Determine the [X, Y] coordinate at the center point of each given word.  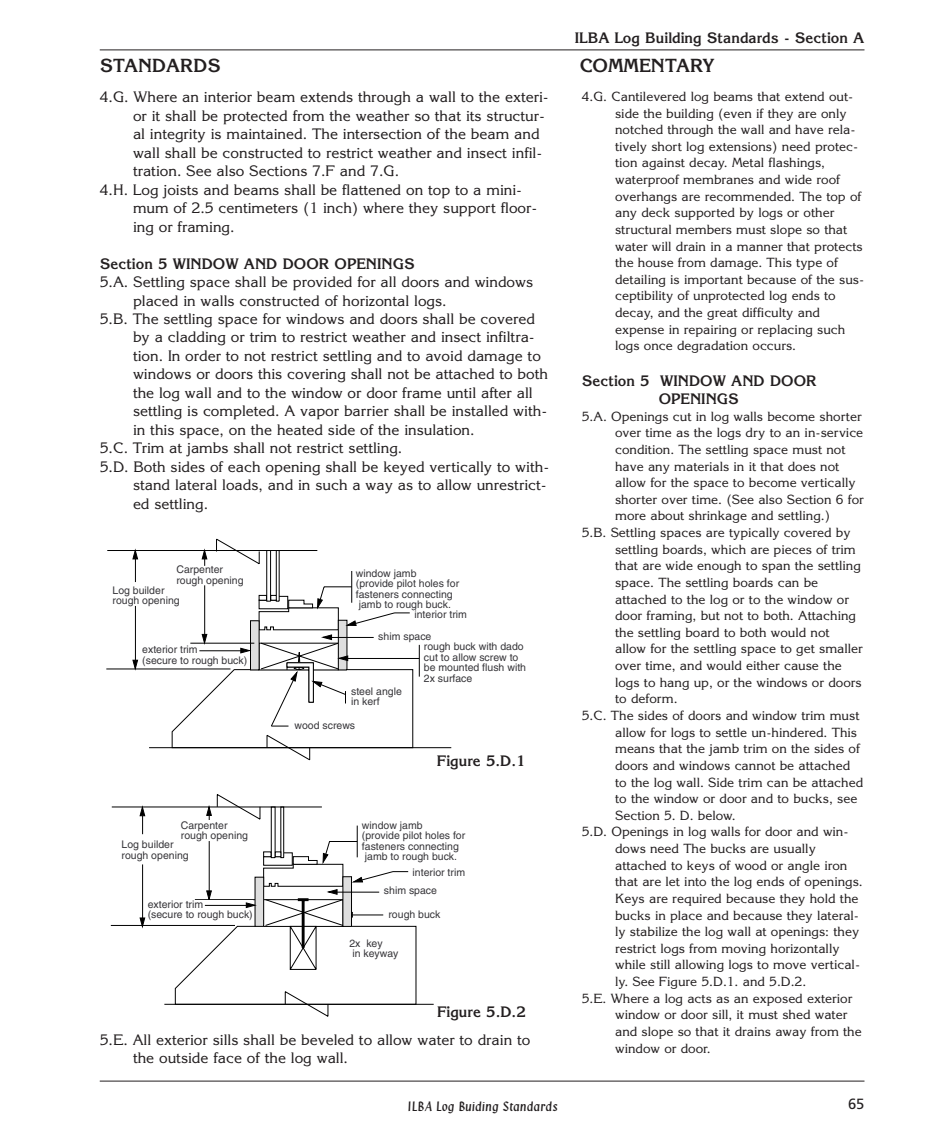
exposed [777, 999]
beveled [327, 1039]
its [473, 116]
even [738, 114]
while [630, 964]
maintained [266, 133]
